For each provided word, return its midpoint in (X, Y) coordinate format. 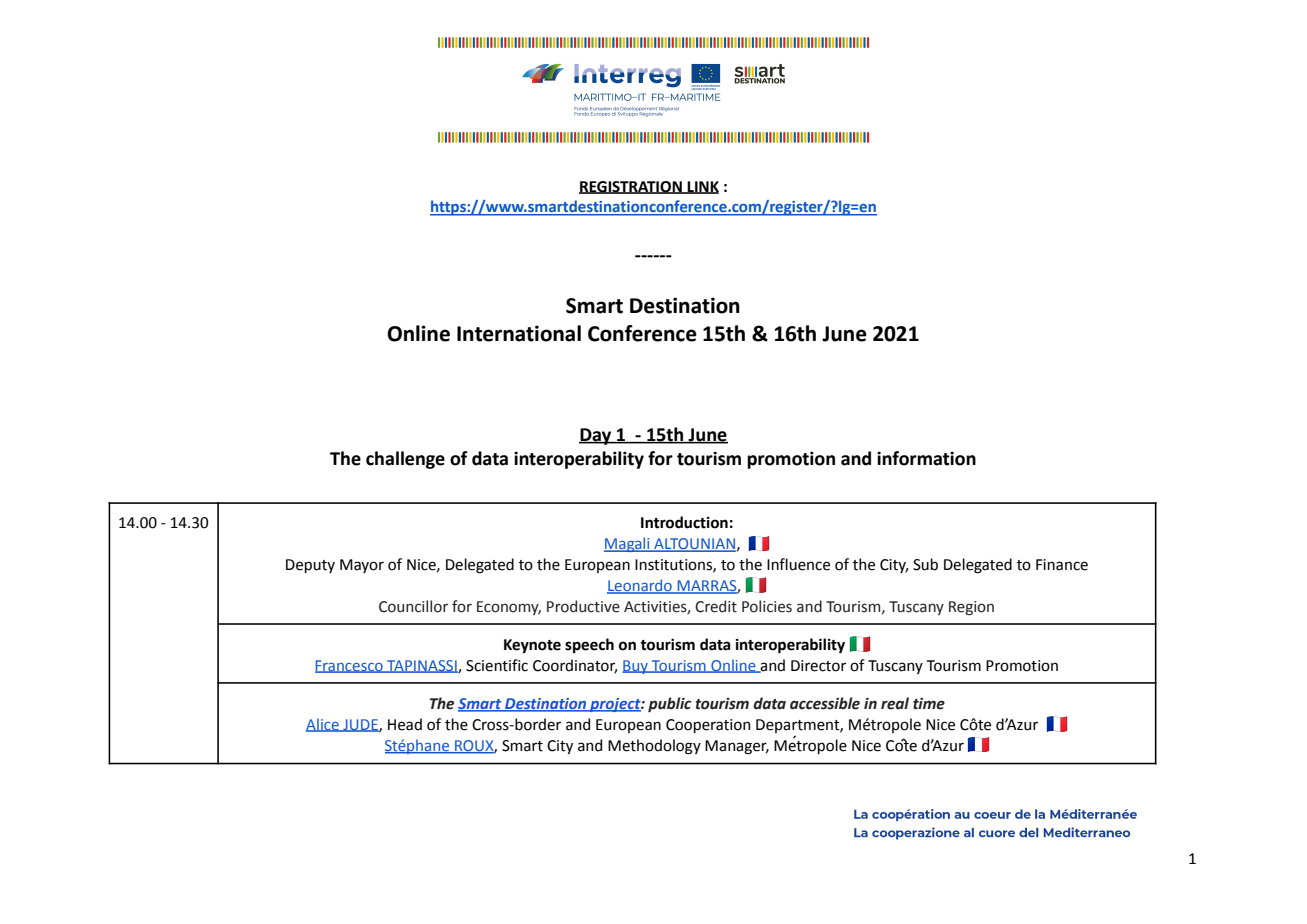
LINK (702, 187)
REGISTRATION (631, 187)
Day (596, 436)
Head (405, 724)
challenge (405, 460)
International (519, 333)
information (926, 458)
